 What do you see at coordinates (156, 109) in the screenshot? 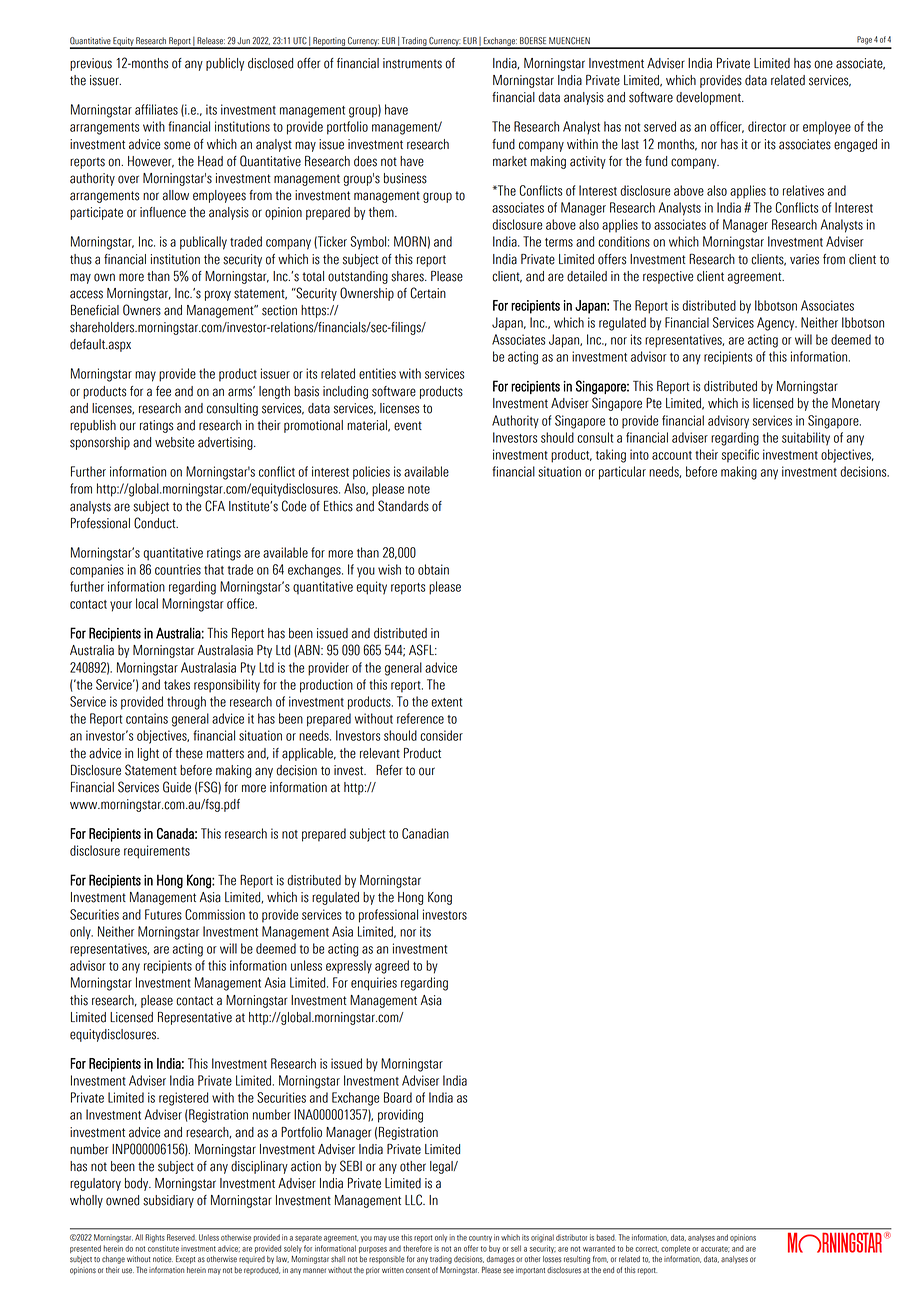
I see `affiliates` at bounding box center [156, 109].
